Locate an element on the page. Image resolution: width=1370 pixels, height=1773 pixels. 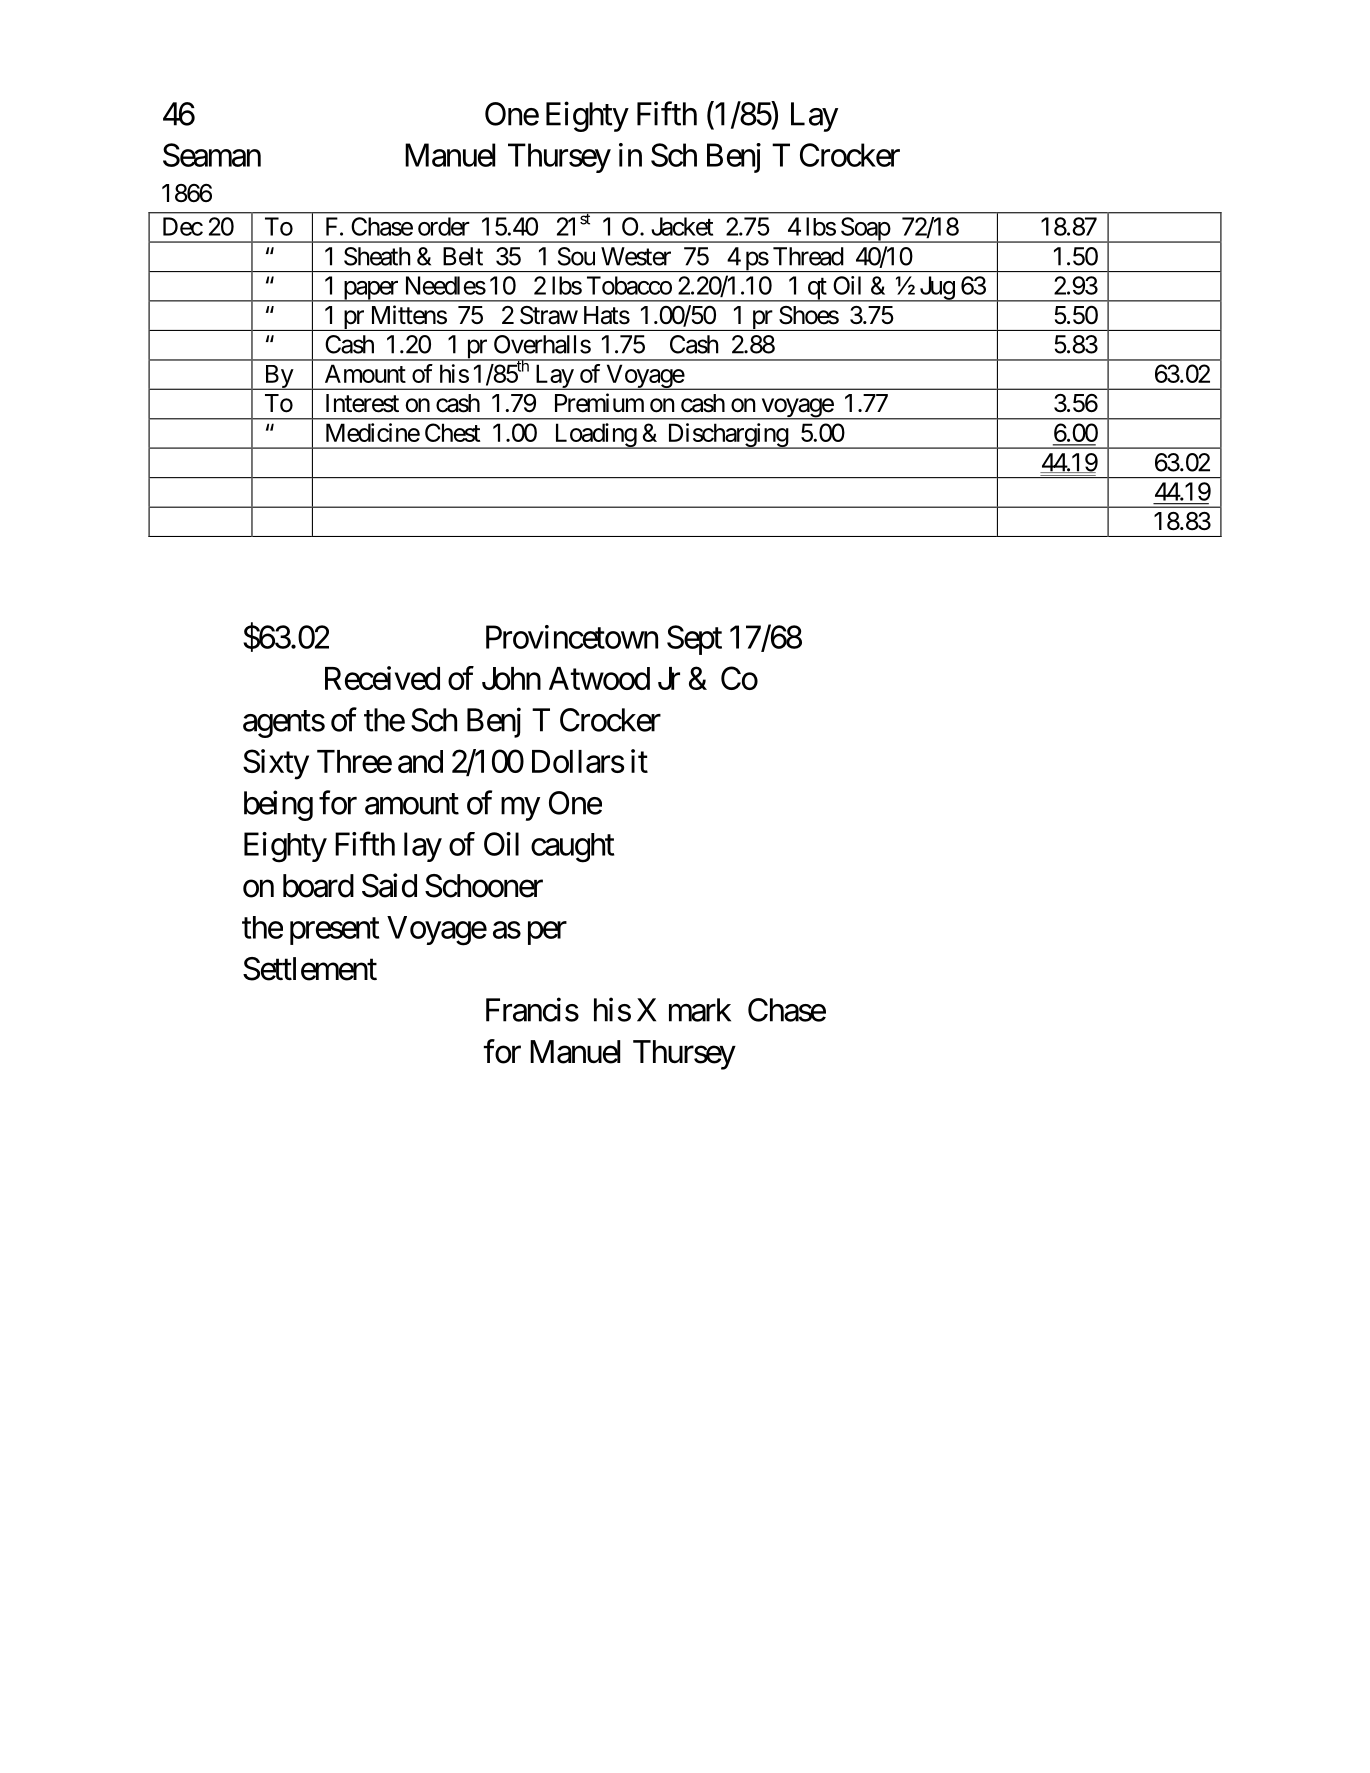
Soap is located at coordinates (864, 230).
